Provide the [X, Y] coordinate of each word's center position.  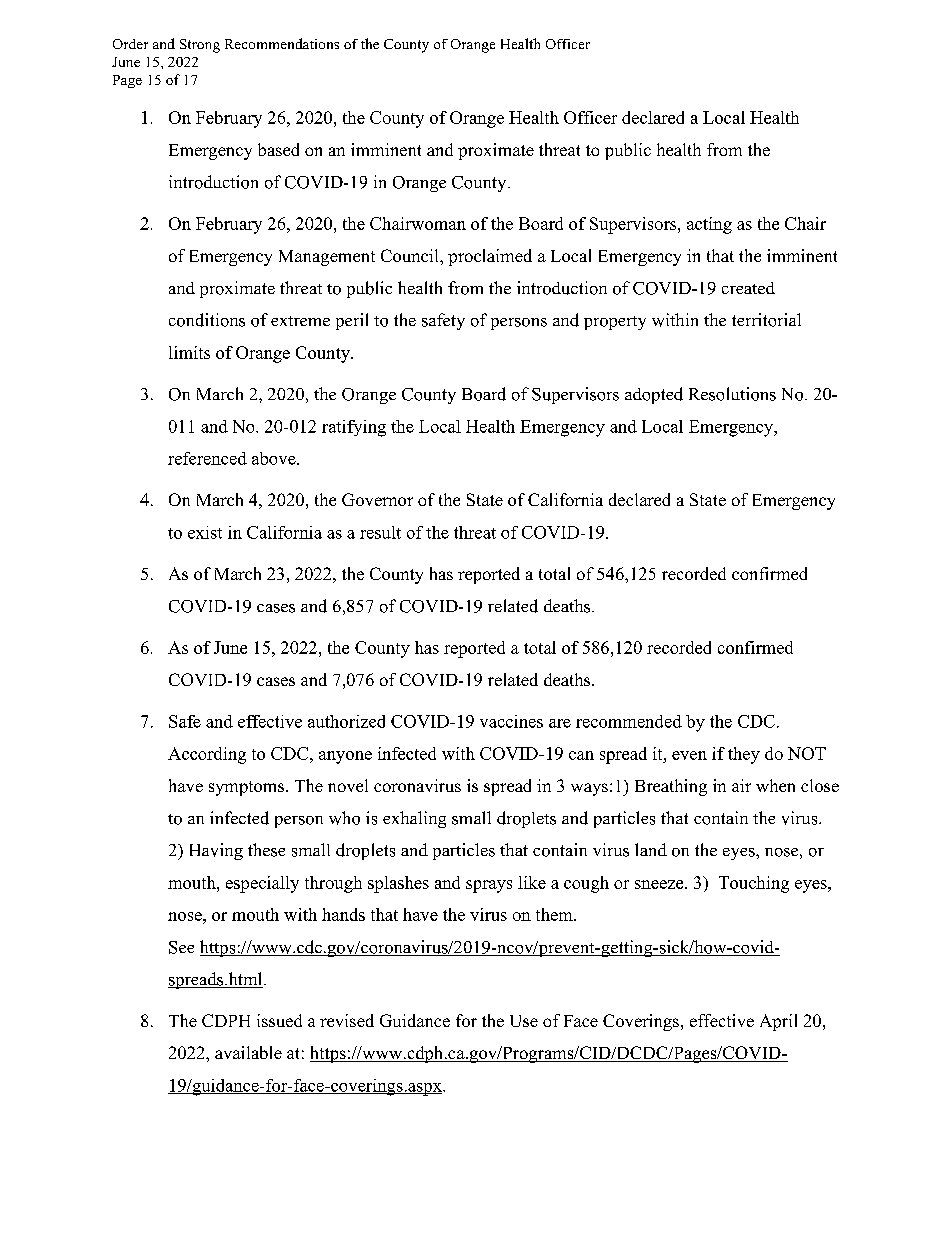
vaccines [511, 721]
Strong [200, 46]
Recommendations [282, 43]
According [207, 755]
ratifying [354, 428]
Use [524, 1021]
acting [709, 225]
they [744, 755]
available [248, 1052]
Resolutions [732, 394]
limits [189, 352]
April [778, 1022]
